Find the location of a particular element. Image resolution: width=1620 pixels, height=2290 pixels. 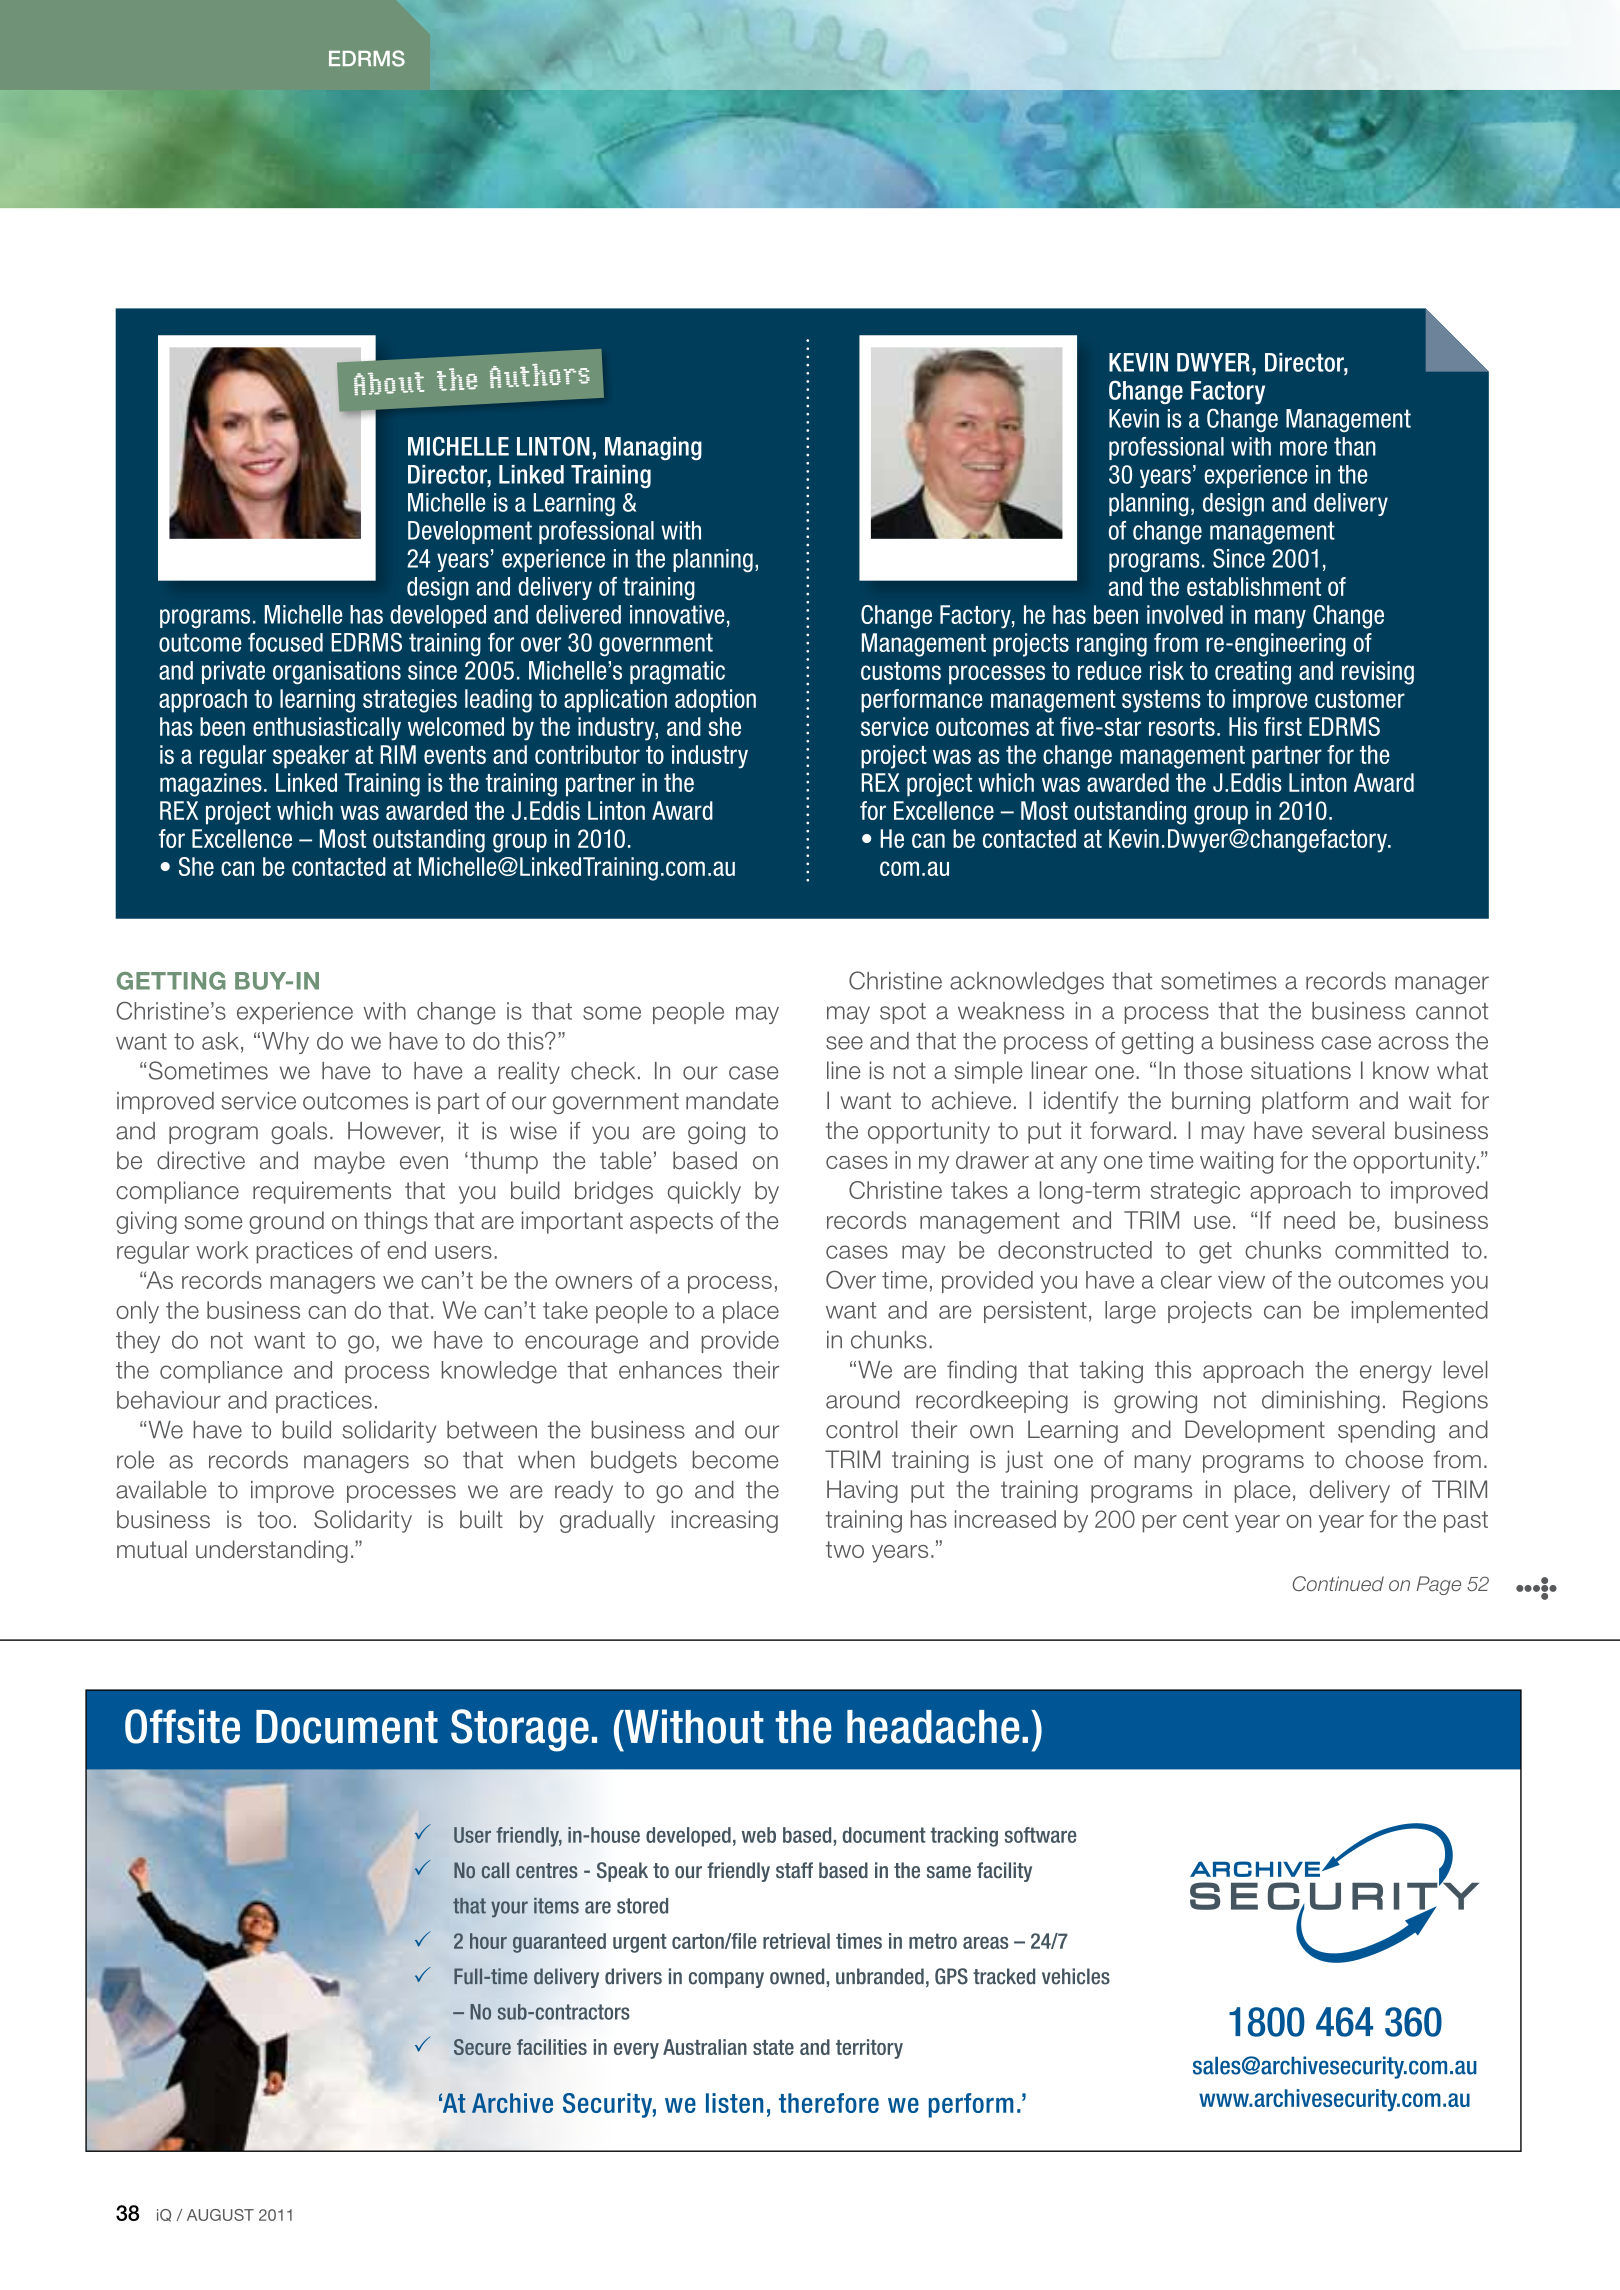

more is located at coordinates (1303, 448).
